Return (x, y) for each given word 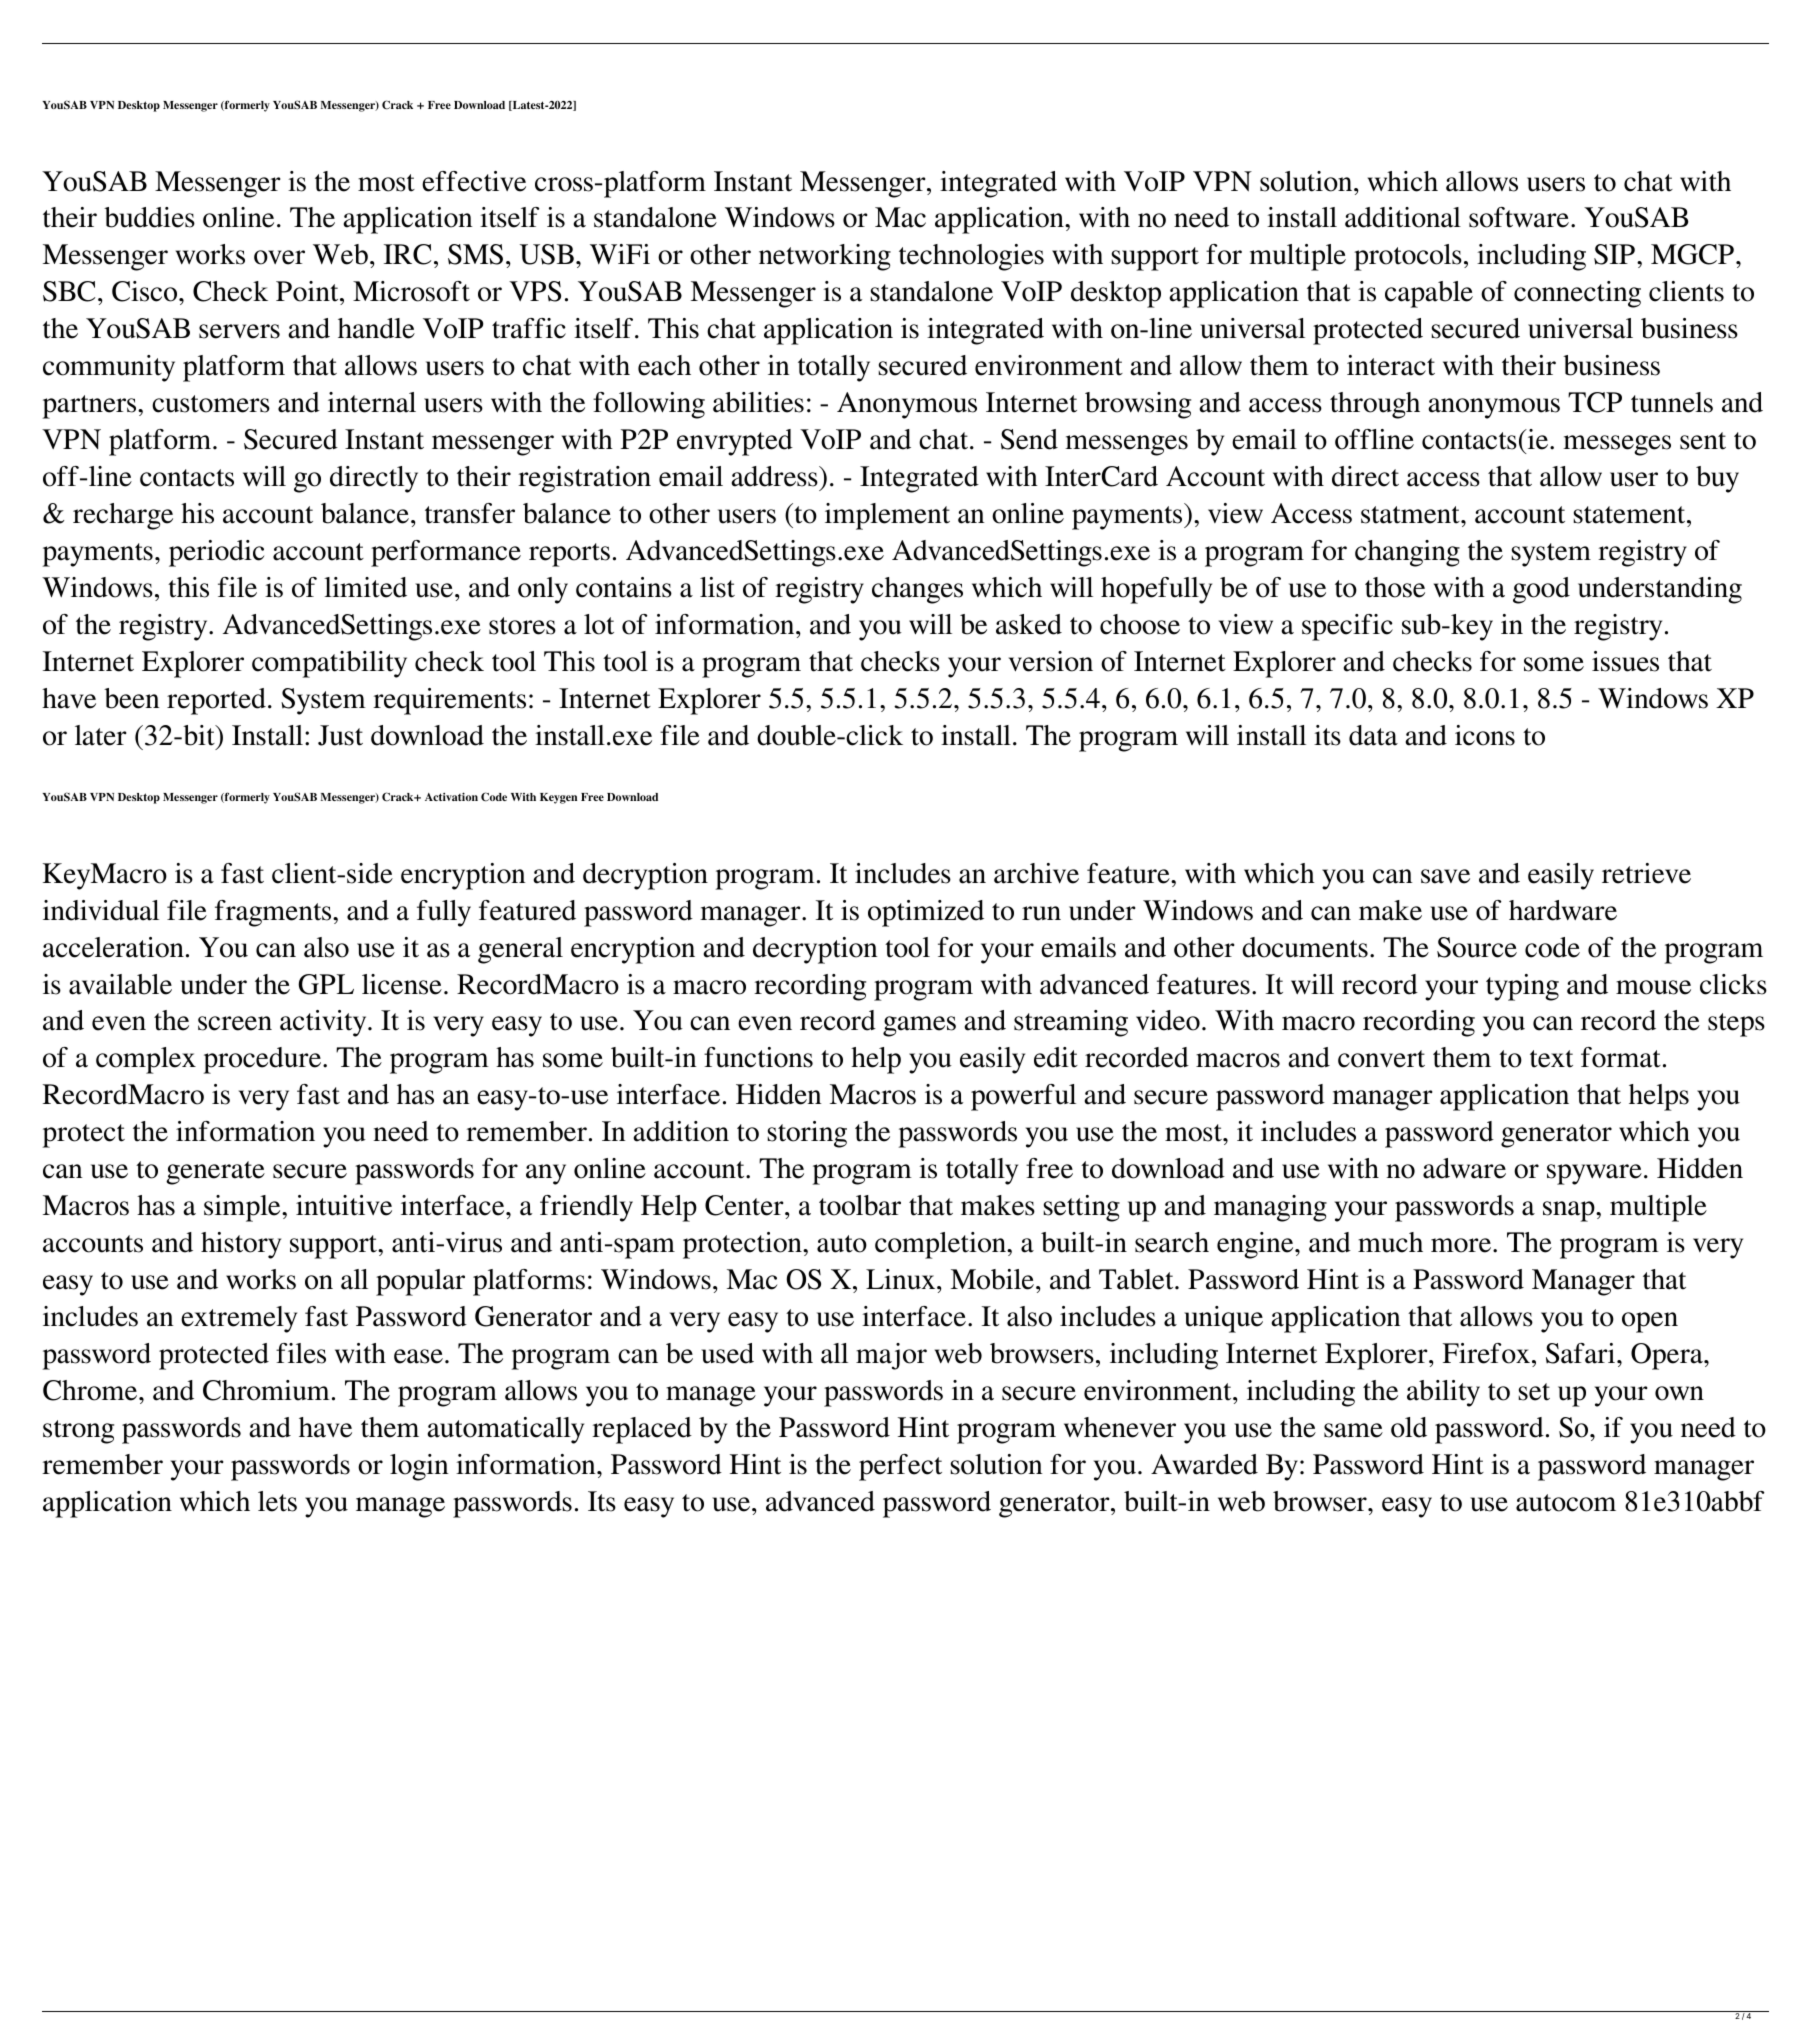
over (279, 257)
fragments (274, 913)
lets (277, 1501)
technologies (971, 257)
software (1519, 217)
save (1445, 876)
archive (1036, 873)
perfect (900, 1467)
